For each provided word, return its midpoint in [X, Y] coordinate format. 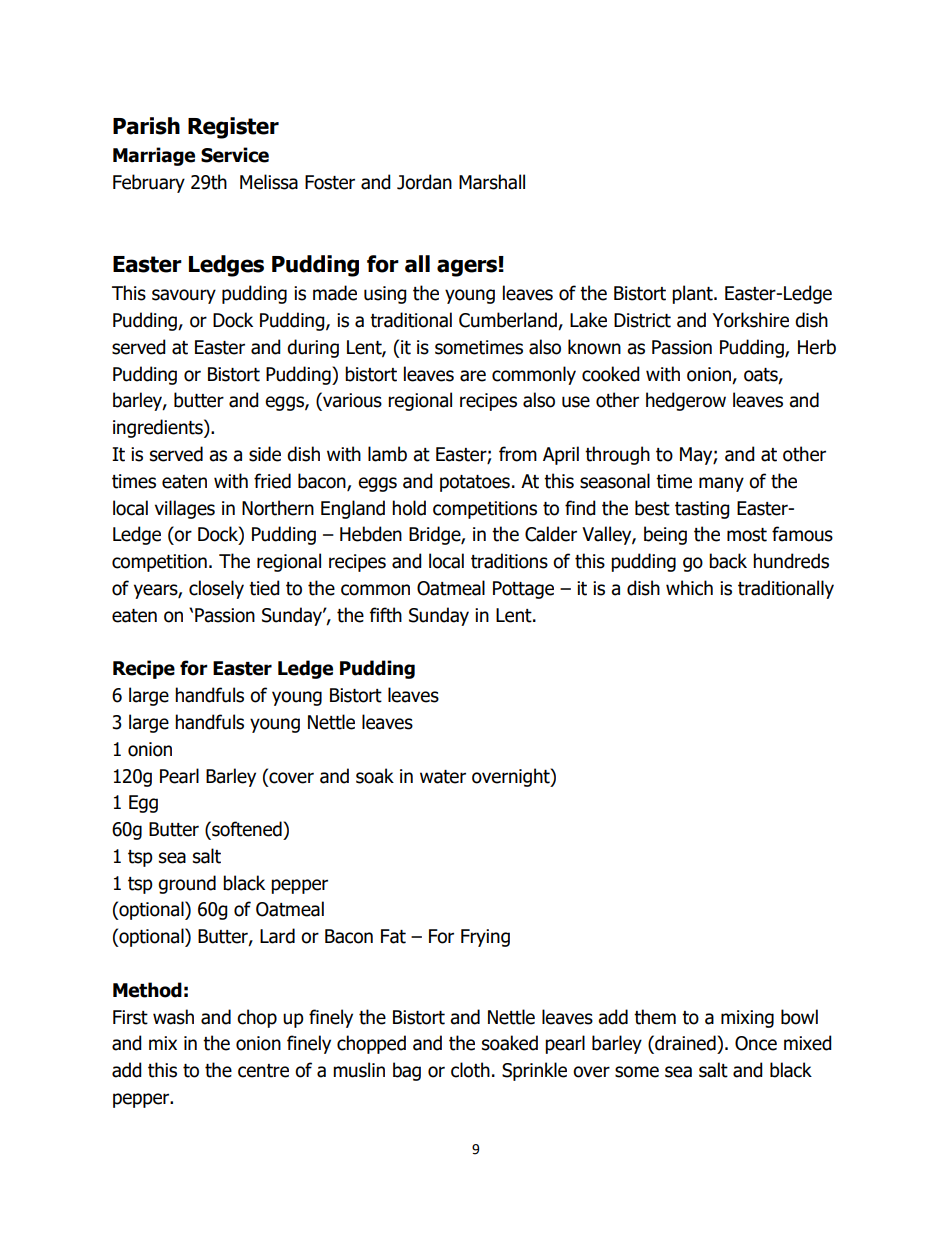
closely [216, 589]
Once [756, 1043]
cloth [470, 1070]
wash [173, 1017]
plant [693, 294]
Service [235, 155]
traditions [509, 561]
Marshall [492, 182]
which [689, 588]
